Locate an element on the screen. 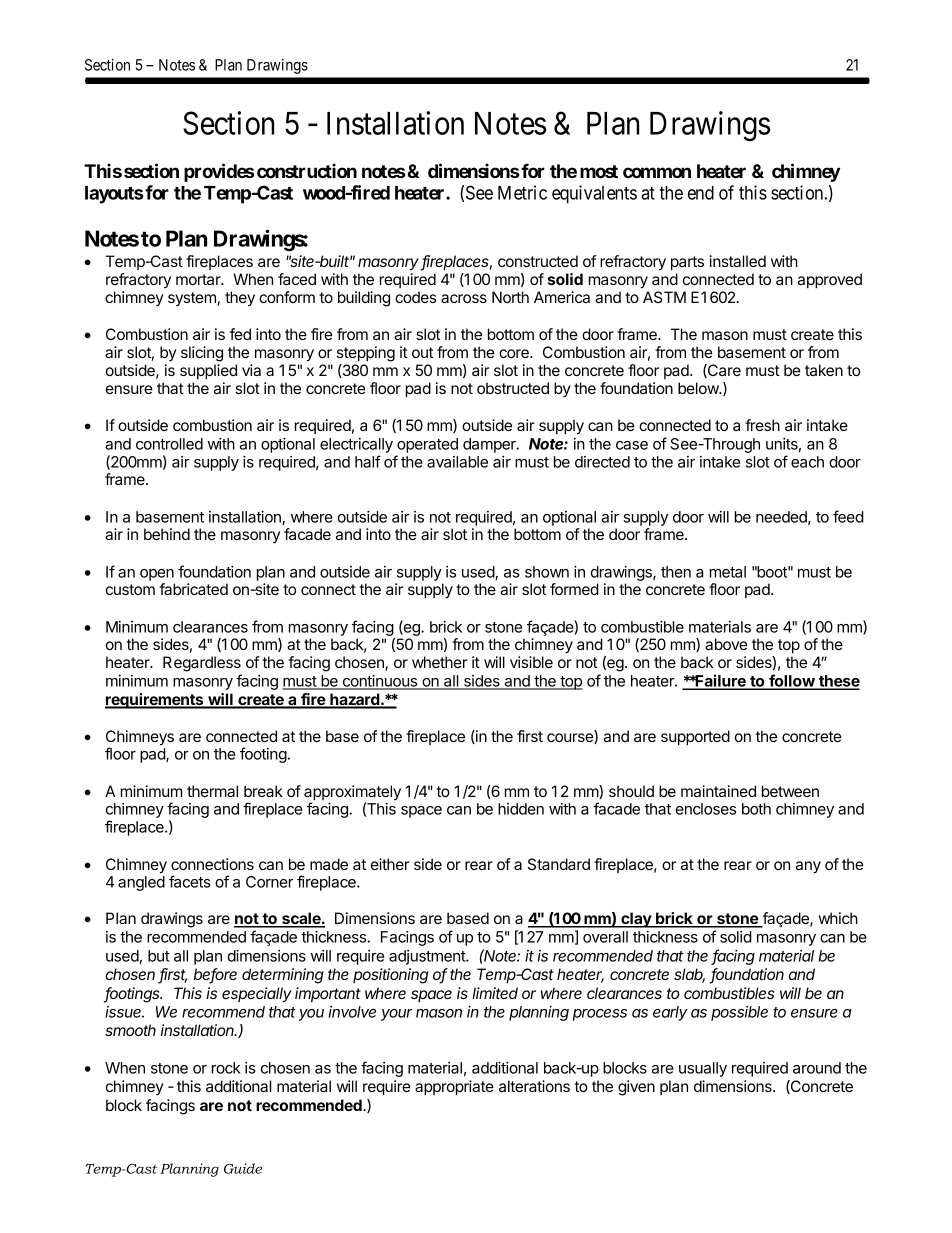 This screenshot has width=952, height=1233. facets is located at coordinates (190, 881).
